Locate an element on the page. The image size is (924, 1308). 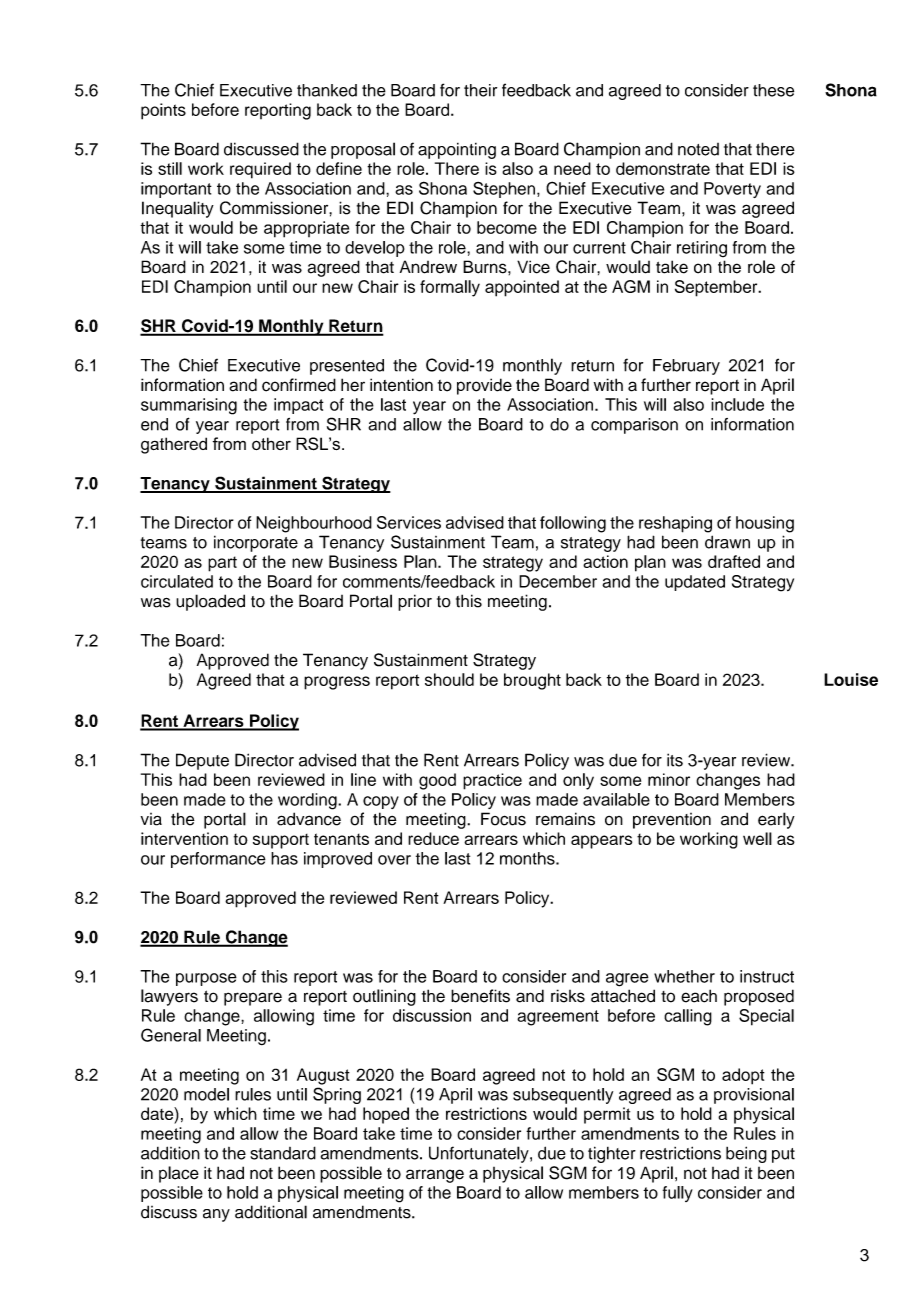
Focus is located at coordinates (503, 819).
